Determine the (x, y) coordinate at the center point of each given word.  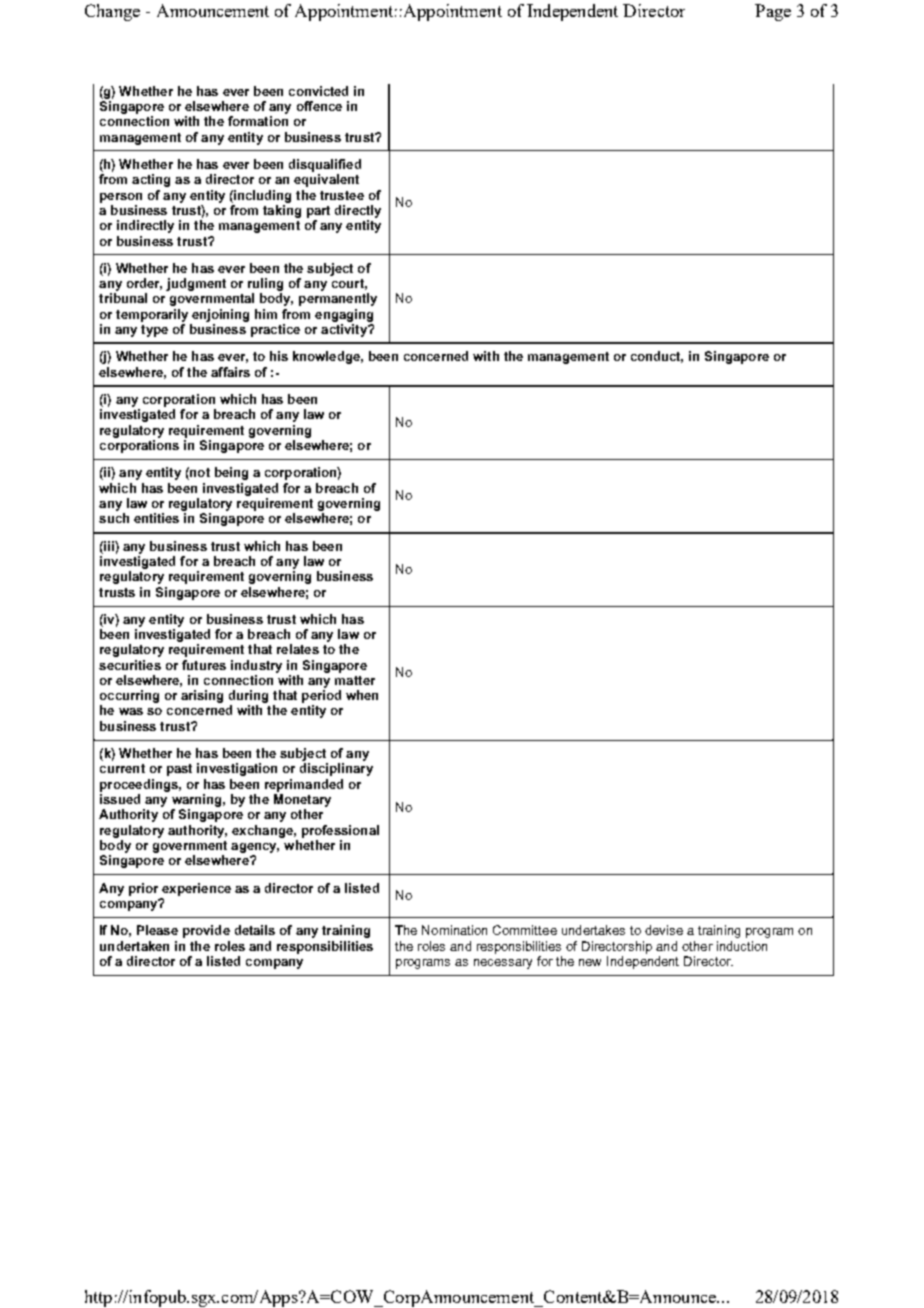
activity (345, 330)
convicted (318, 91)
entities (156, 518)
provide (206, 931)
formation (258, 121)
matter (355, 680)
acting (151, 180)
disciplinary (336, 769)
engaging (344, 315)
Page (773, 12)
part (318, 212)
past (179, 770)
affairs (230, 372)
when (362, 695)
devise (664, 930)
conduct (657, 357)
